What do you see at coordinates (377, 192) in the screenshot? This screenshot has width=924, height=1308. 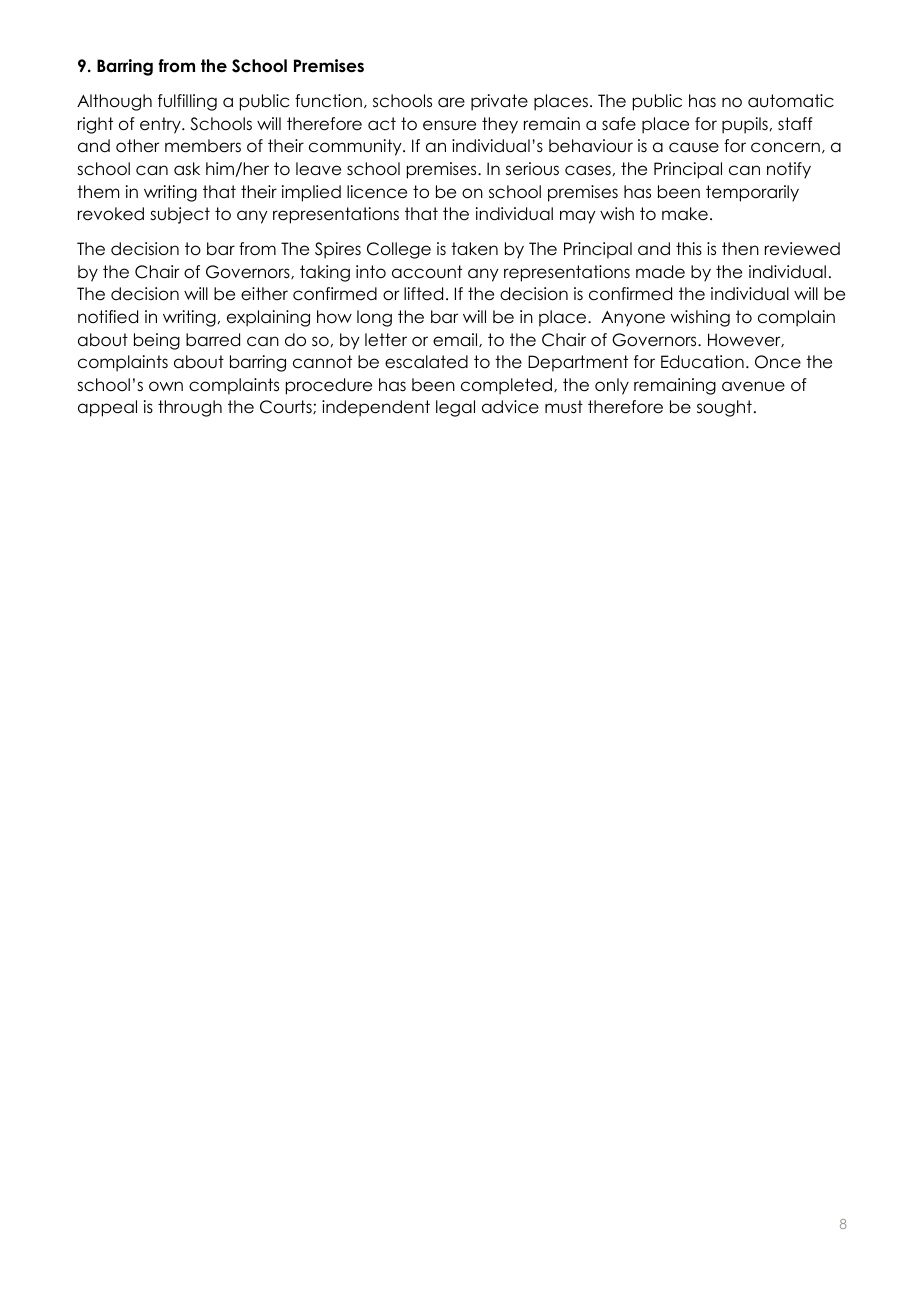 I see `licence` at bounding box center [377, 192].
